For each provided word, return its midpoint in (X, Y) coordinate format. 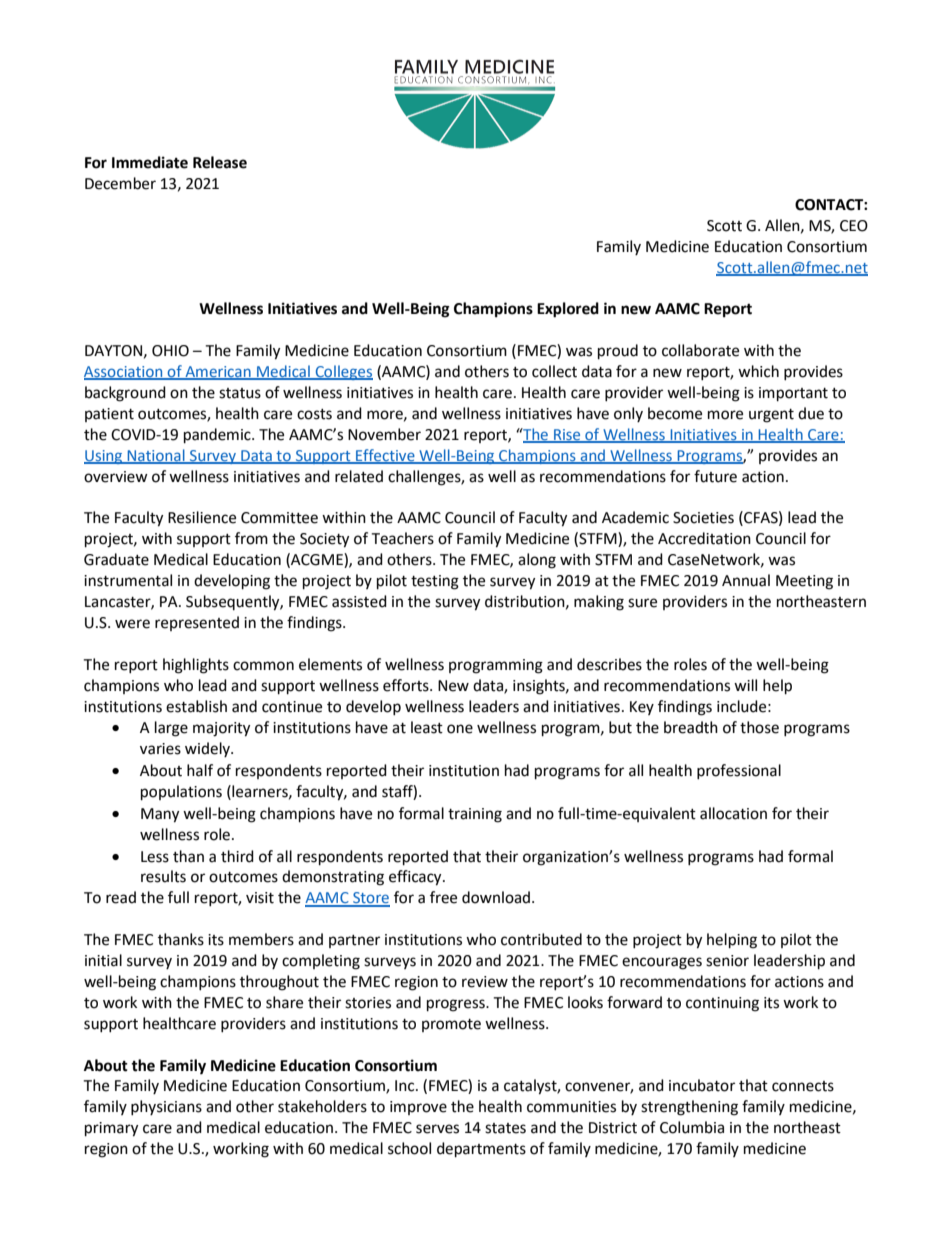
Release (220, 162)
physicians (166, 1107)
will (745, 685)
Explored (568, 310)
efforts (407, 685)
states (505, 1128)
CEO (854, 226)
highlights (196, 666)
